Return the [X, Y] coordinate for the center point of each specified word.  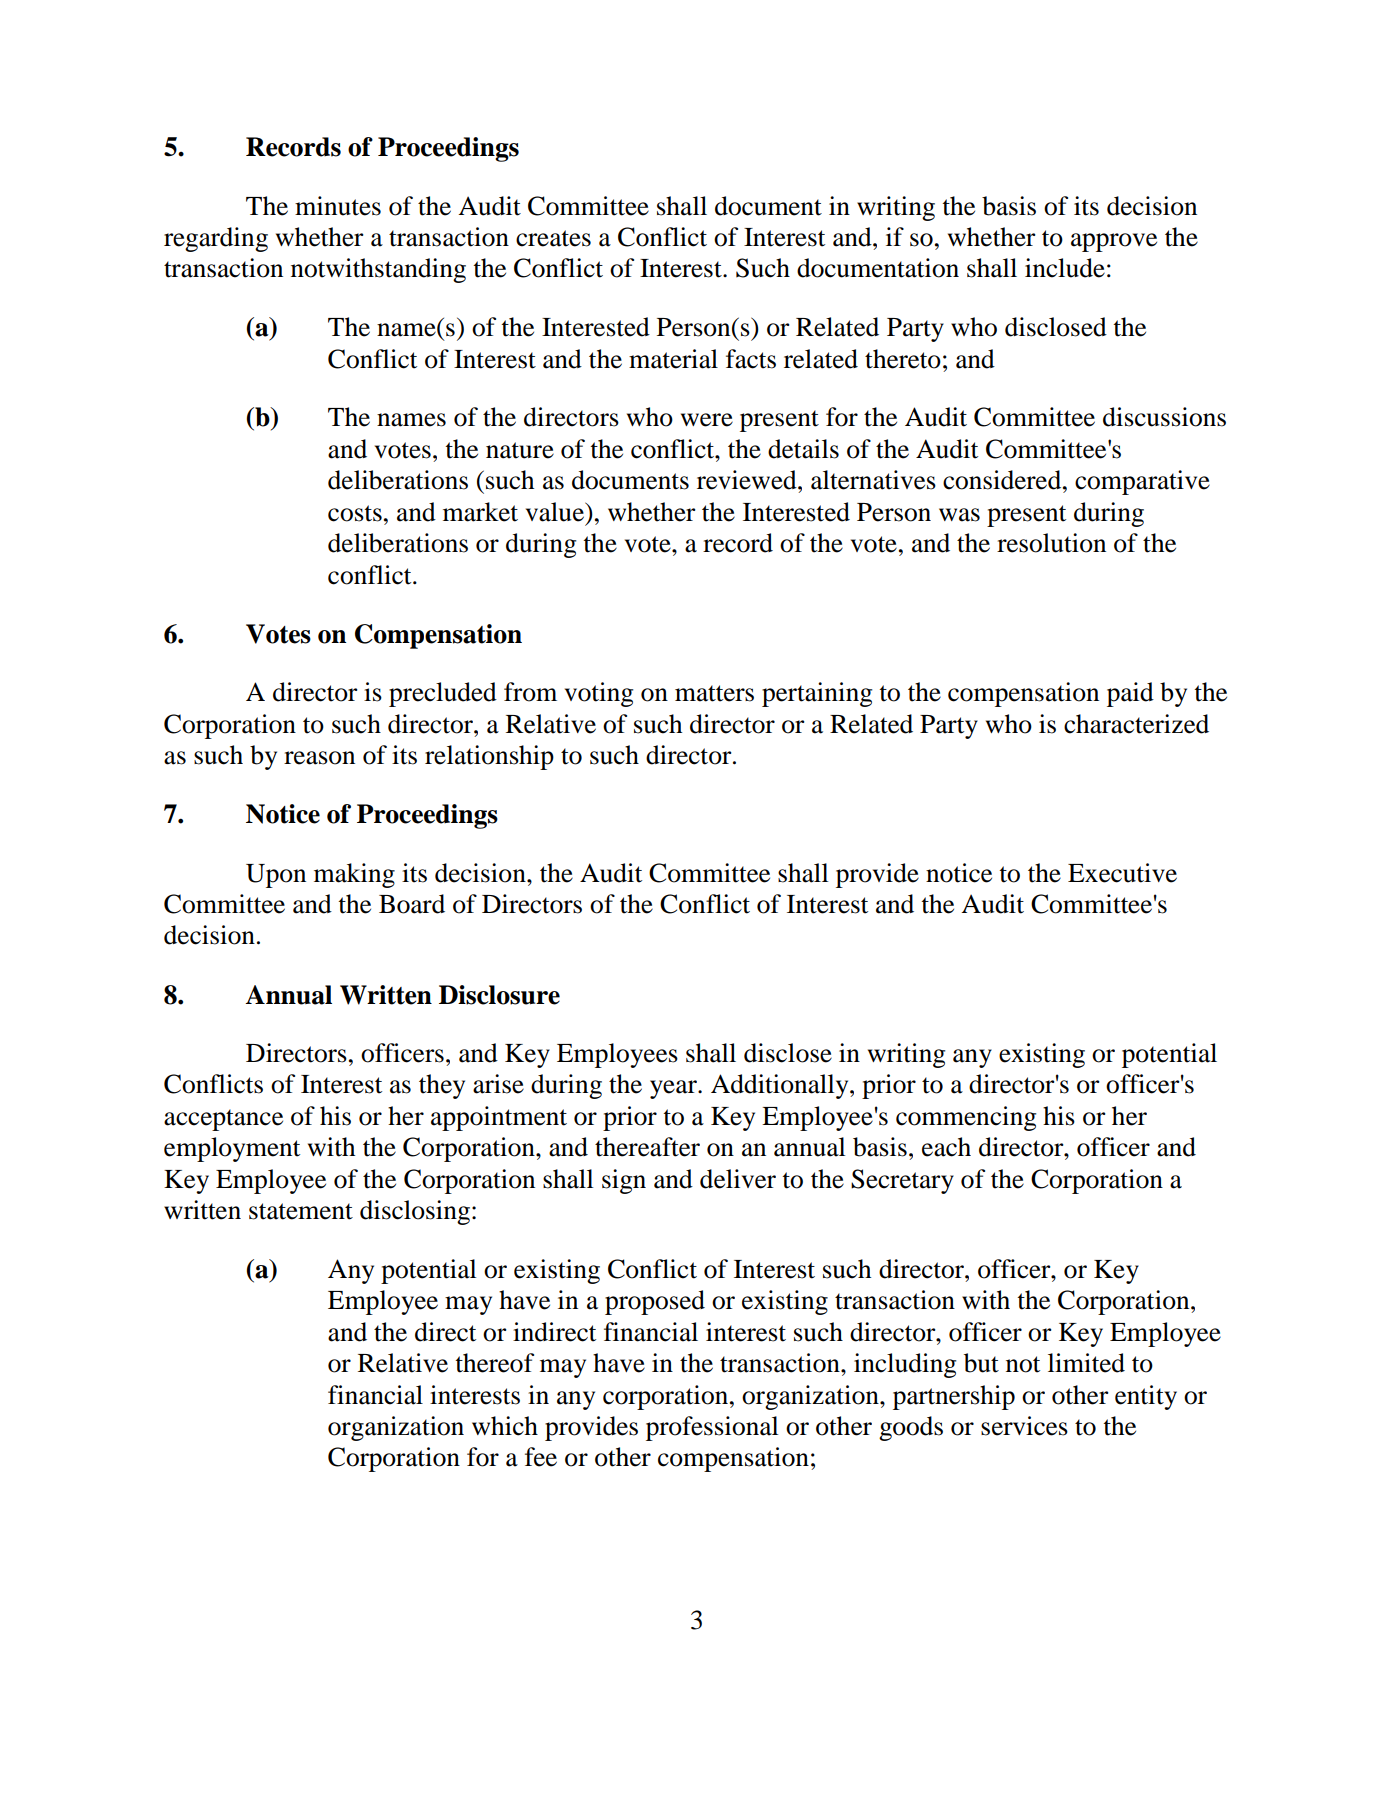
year [674, 1089]
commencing [966, 1118]
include [1065, 268]
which [505, 1426]
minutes [338, 206]
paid [1130, 694]
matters [714, 693]
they [442, 1086]
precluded [443, 694]
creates [553, 238]
